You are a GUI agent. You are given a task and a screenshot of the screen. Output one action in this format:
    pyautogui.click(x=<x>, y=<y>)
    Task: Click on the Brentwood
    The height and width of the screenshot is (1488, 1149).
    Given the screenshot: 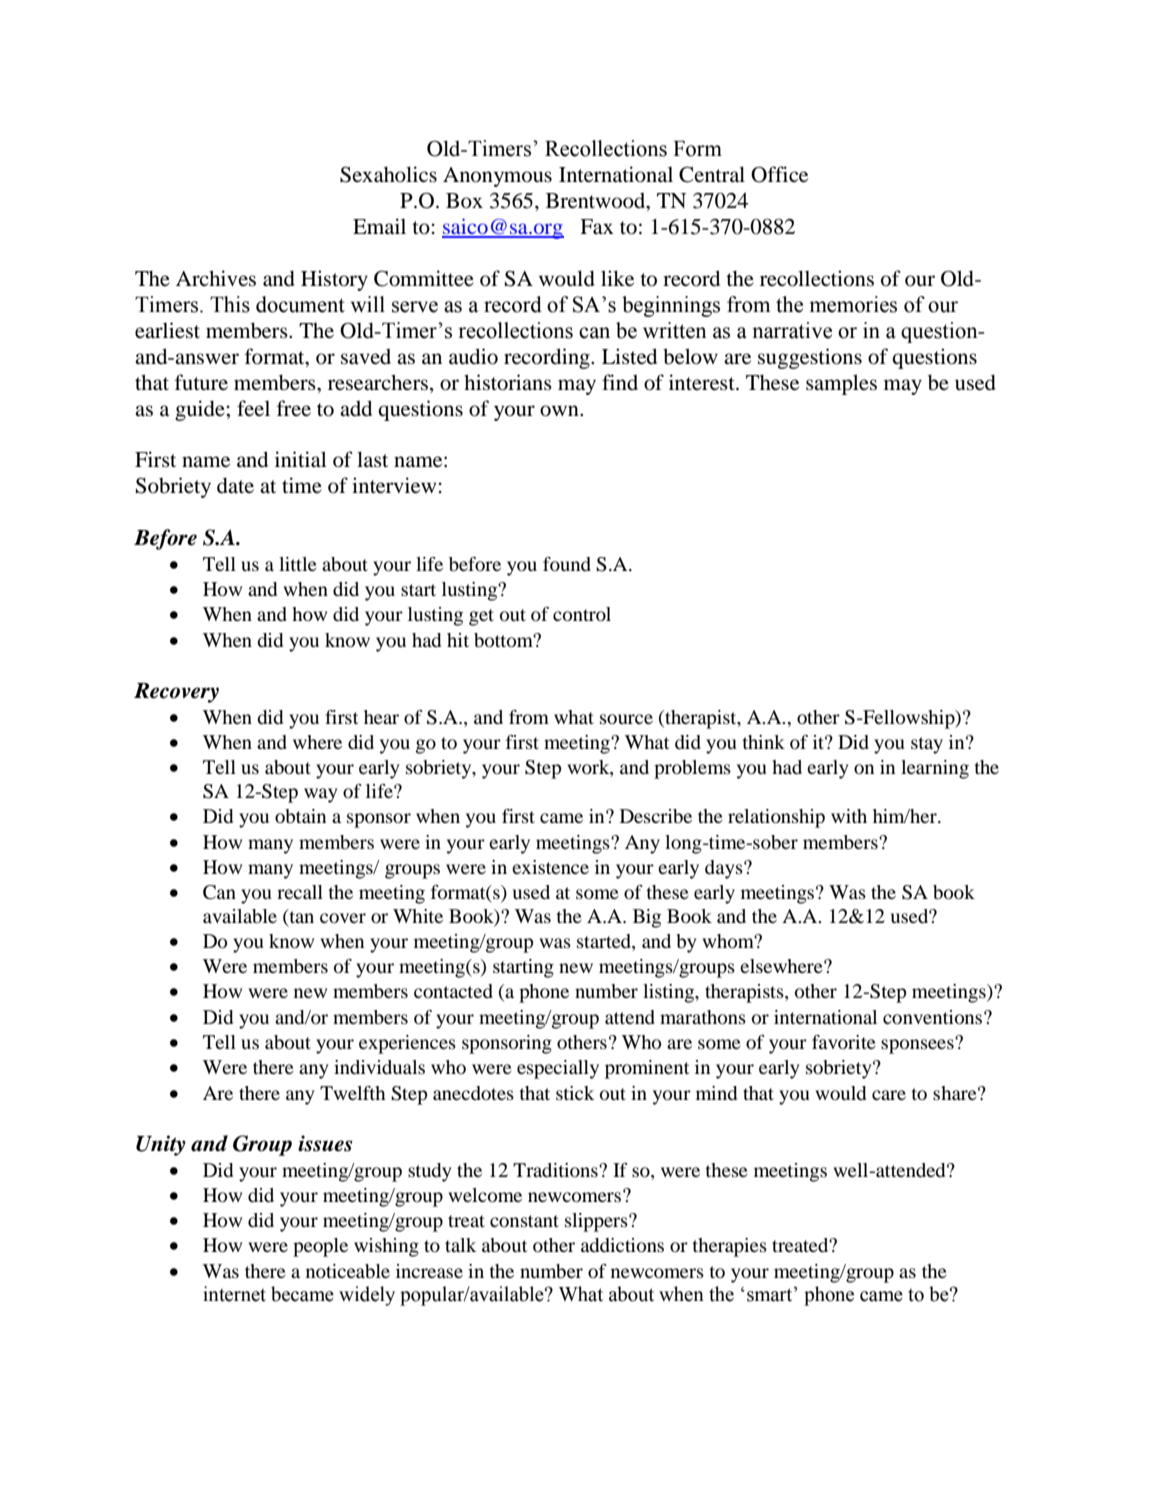 What is the action you would take?
    pyautogui.click(x=597, y=201)
